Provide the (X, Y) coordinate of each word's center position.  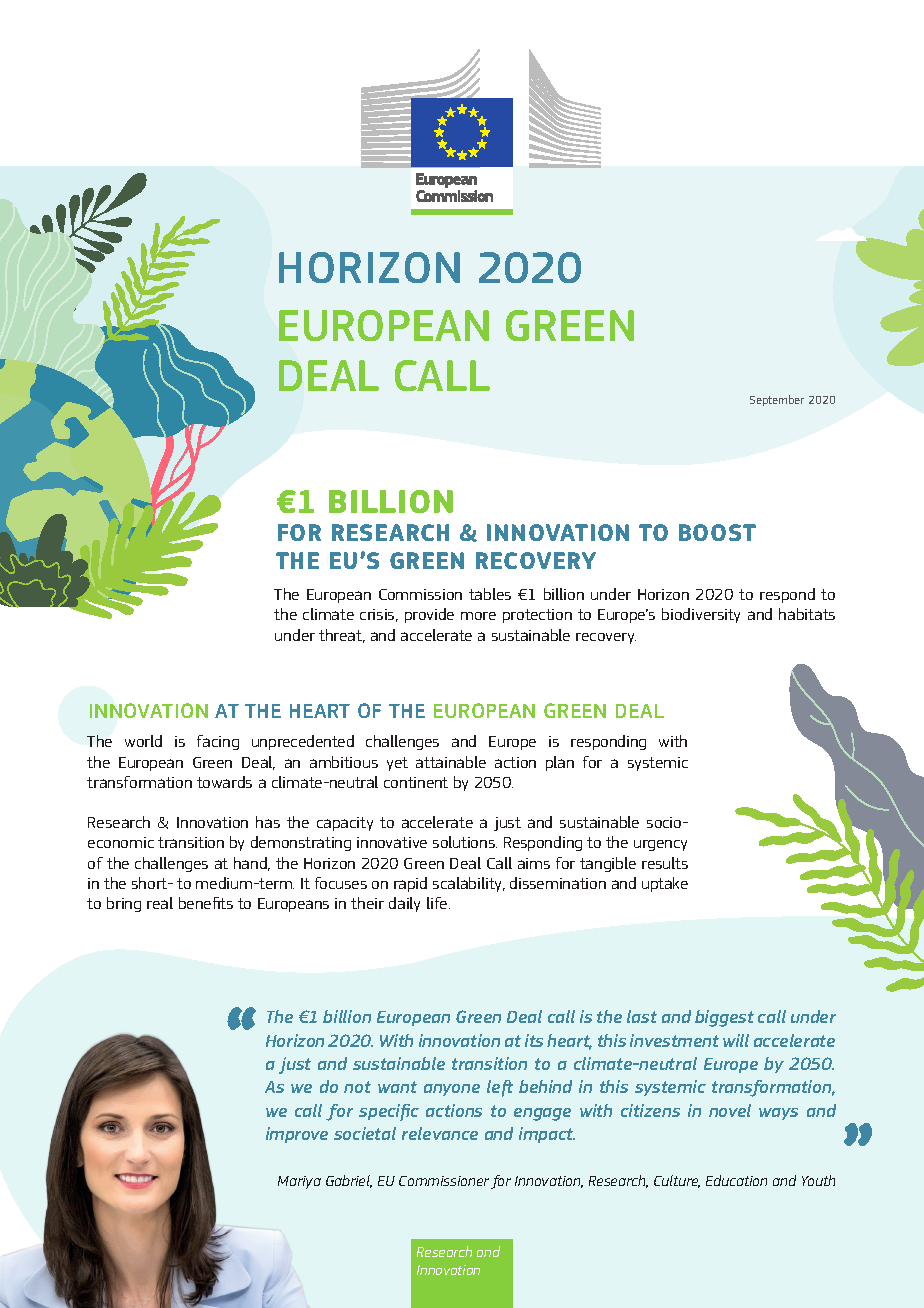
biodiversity (701, 615)
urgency (660, 845)
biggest (724, 1018)
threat (342, 636)
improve (297, 1135)
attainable (451, 762)
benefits (206, 903)
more (478, 616)
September (777, 400)
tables (490, 594)
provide (429, 615)
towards (224, 782)
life (438, 903)
